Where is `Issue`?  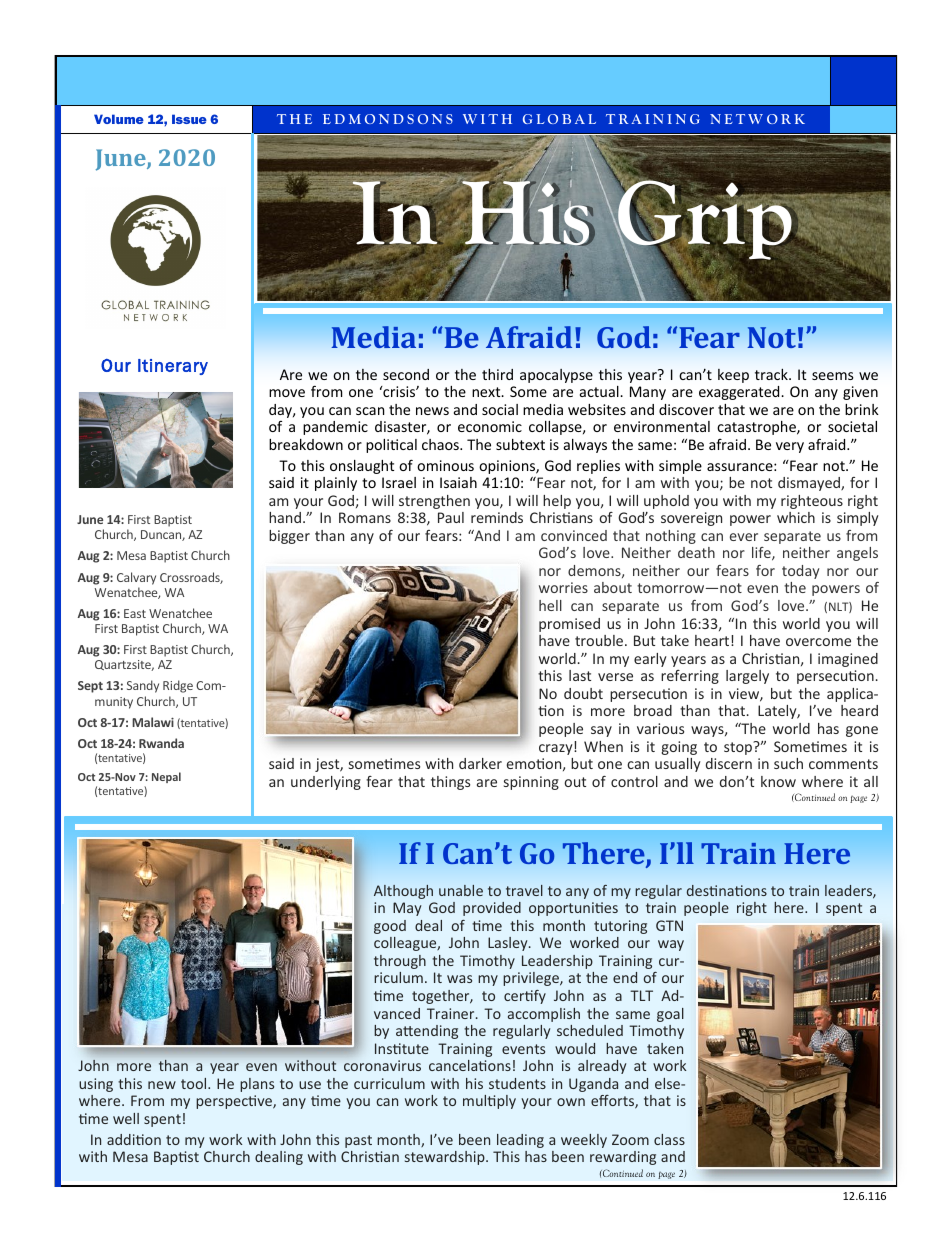 Issue is located at coordinates (189, 119).
